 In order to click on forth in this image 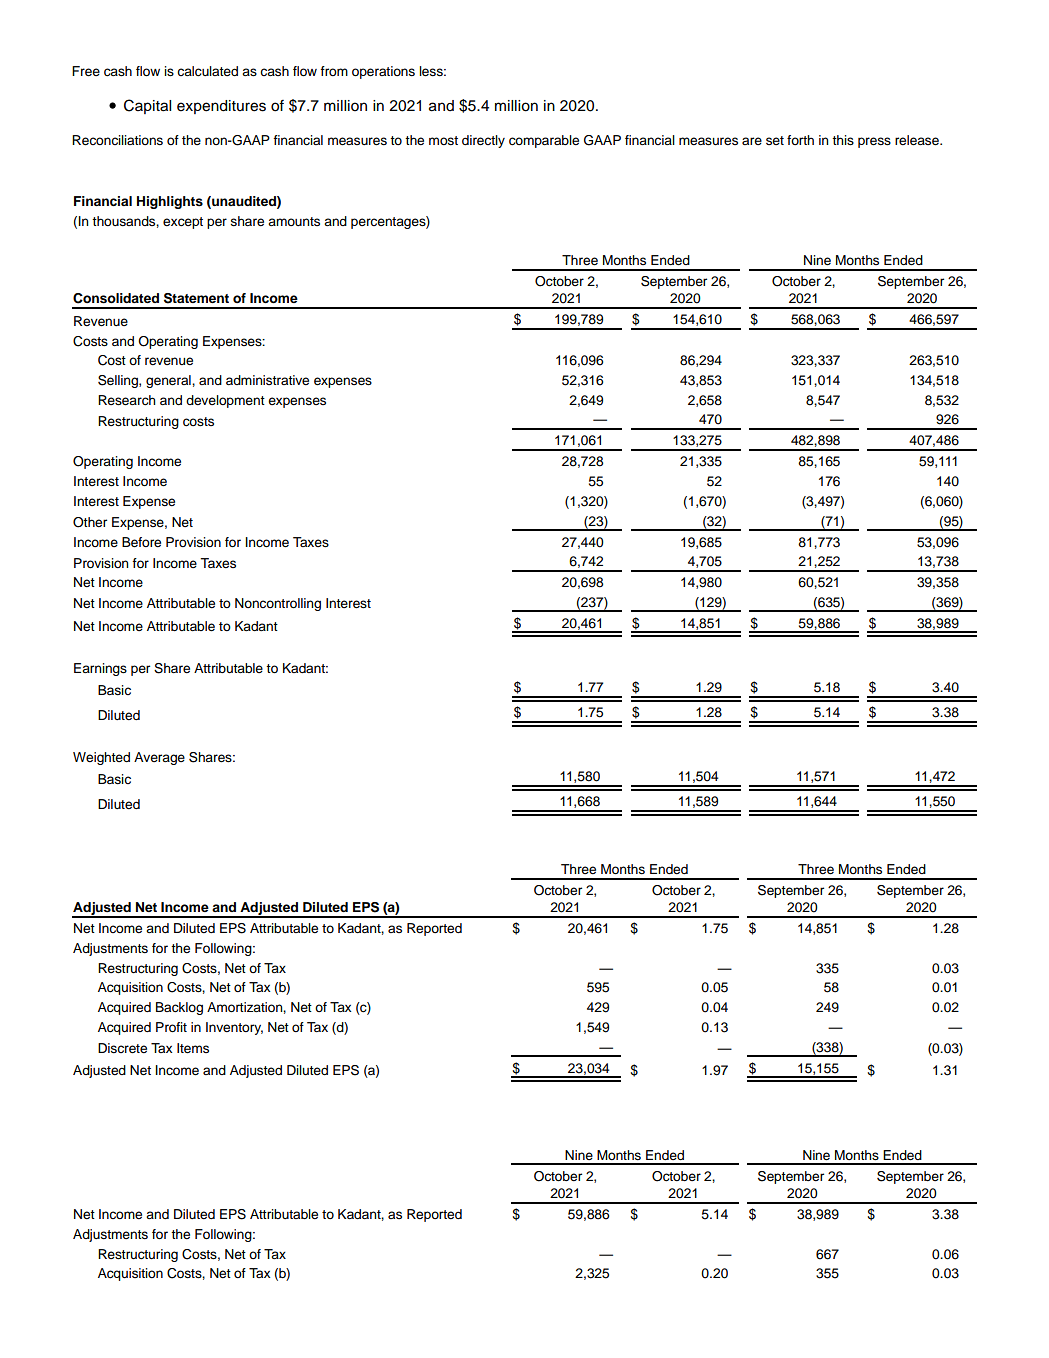, I will do `click(800, 140)`.
